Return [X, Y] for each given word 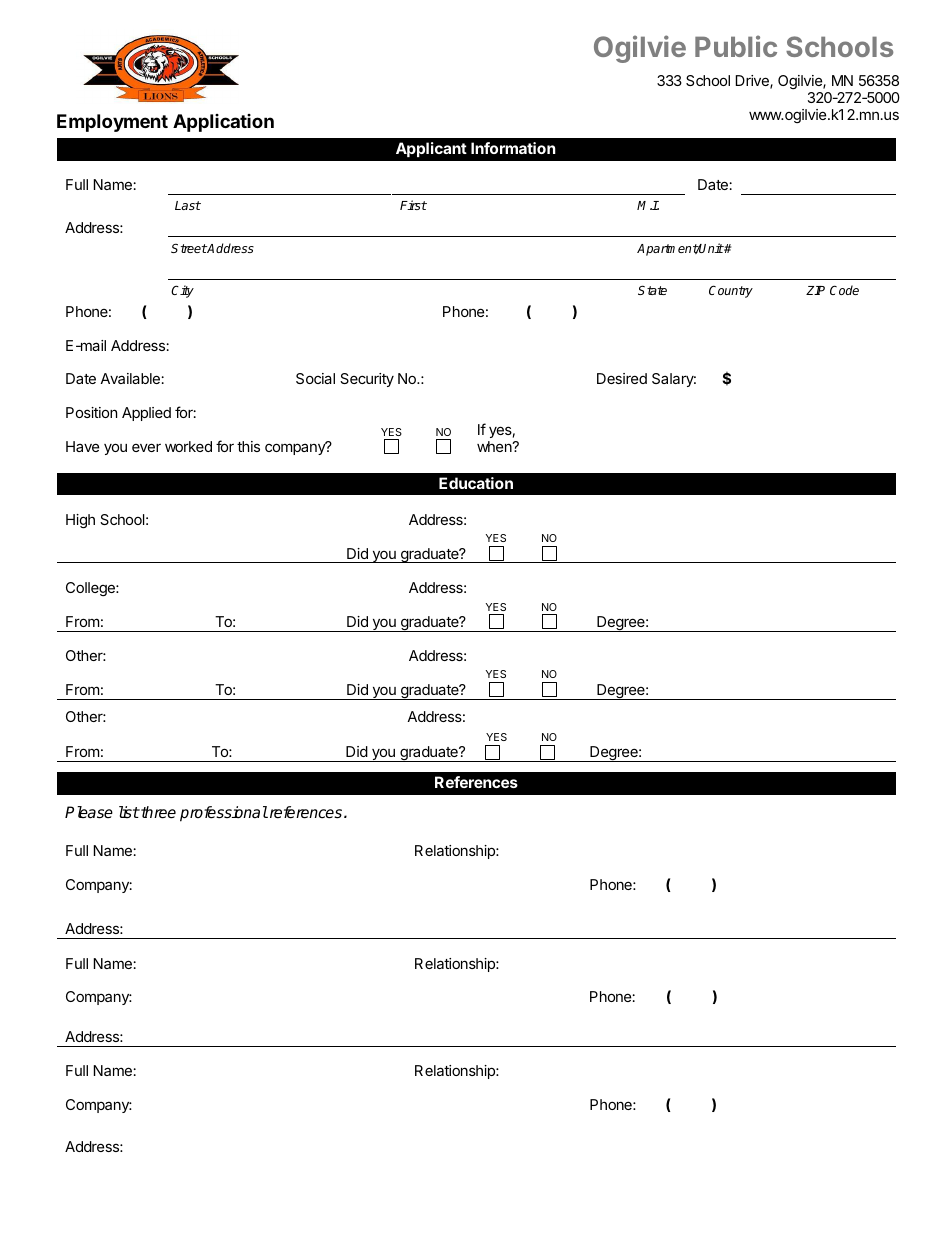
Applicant [431, 149]
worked [188, 446]
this [248, 446]
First [413, 205]
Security [367, 380]
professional [224, 814]
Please [89, 812]
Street [189, 248]
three [157, 812]
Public [736, 46]
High [80, 521]
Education [476, 483]
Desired [622, 378]
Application [223, 123]
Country [731, 291]
